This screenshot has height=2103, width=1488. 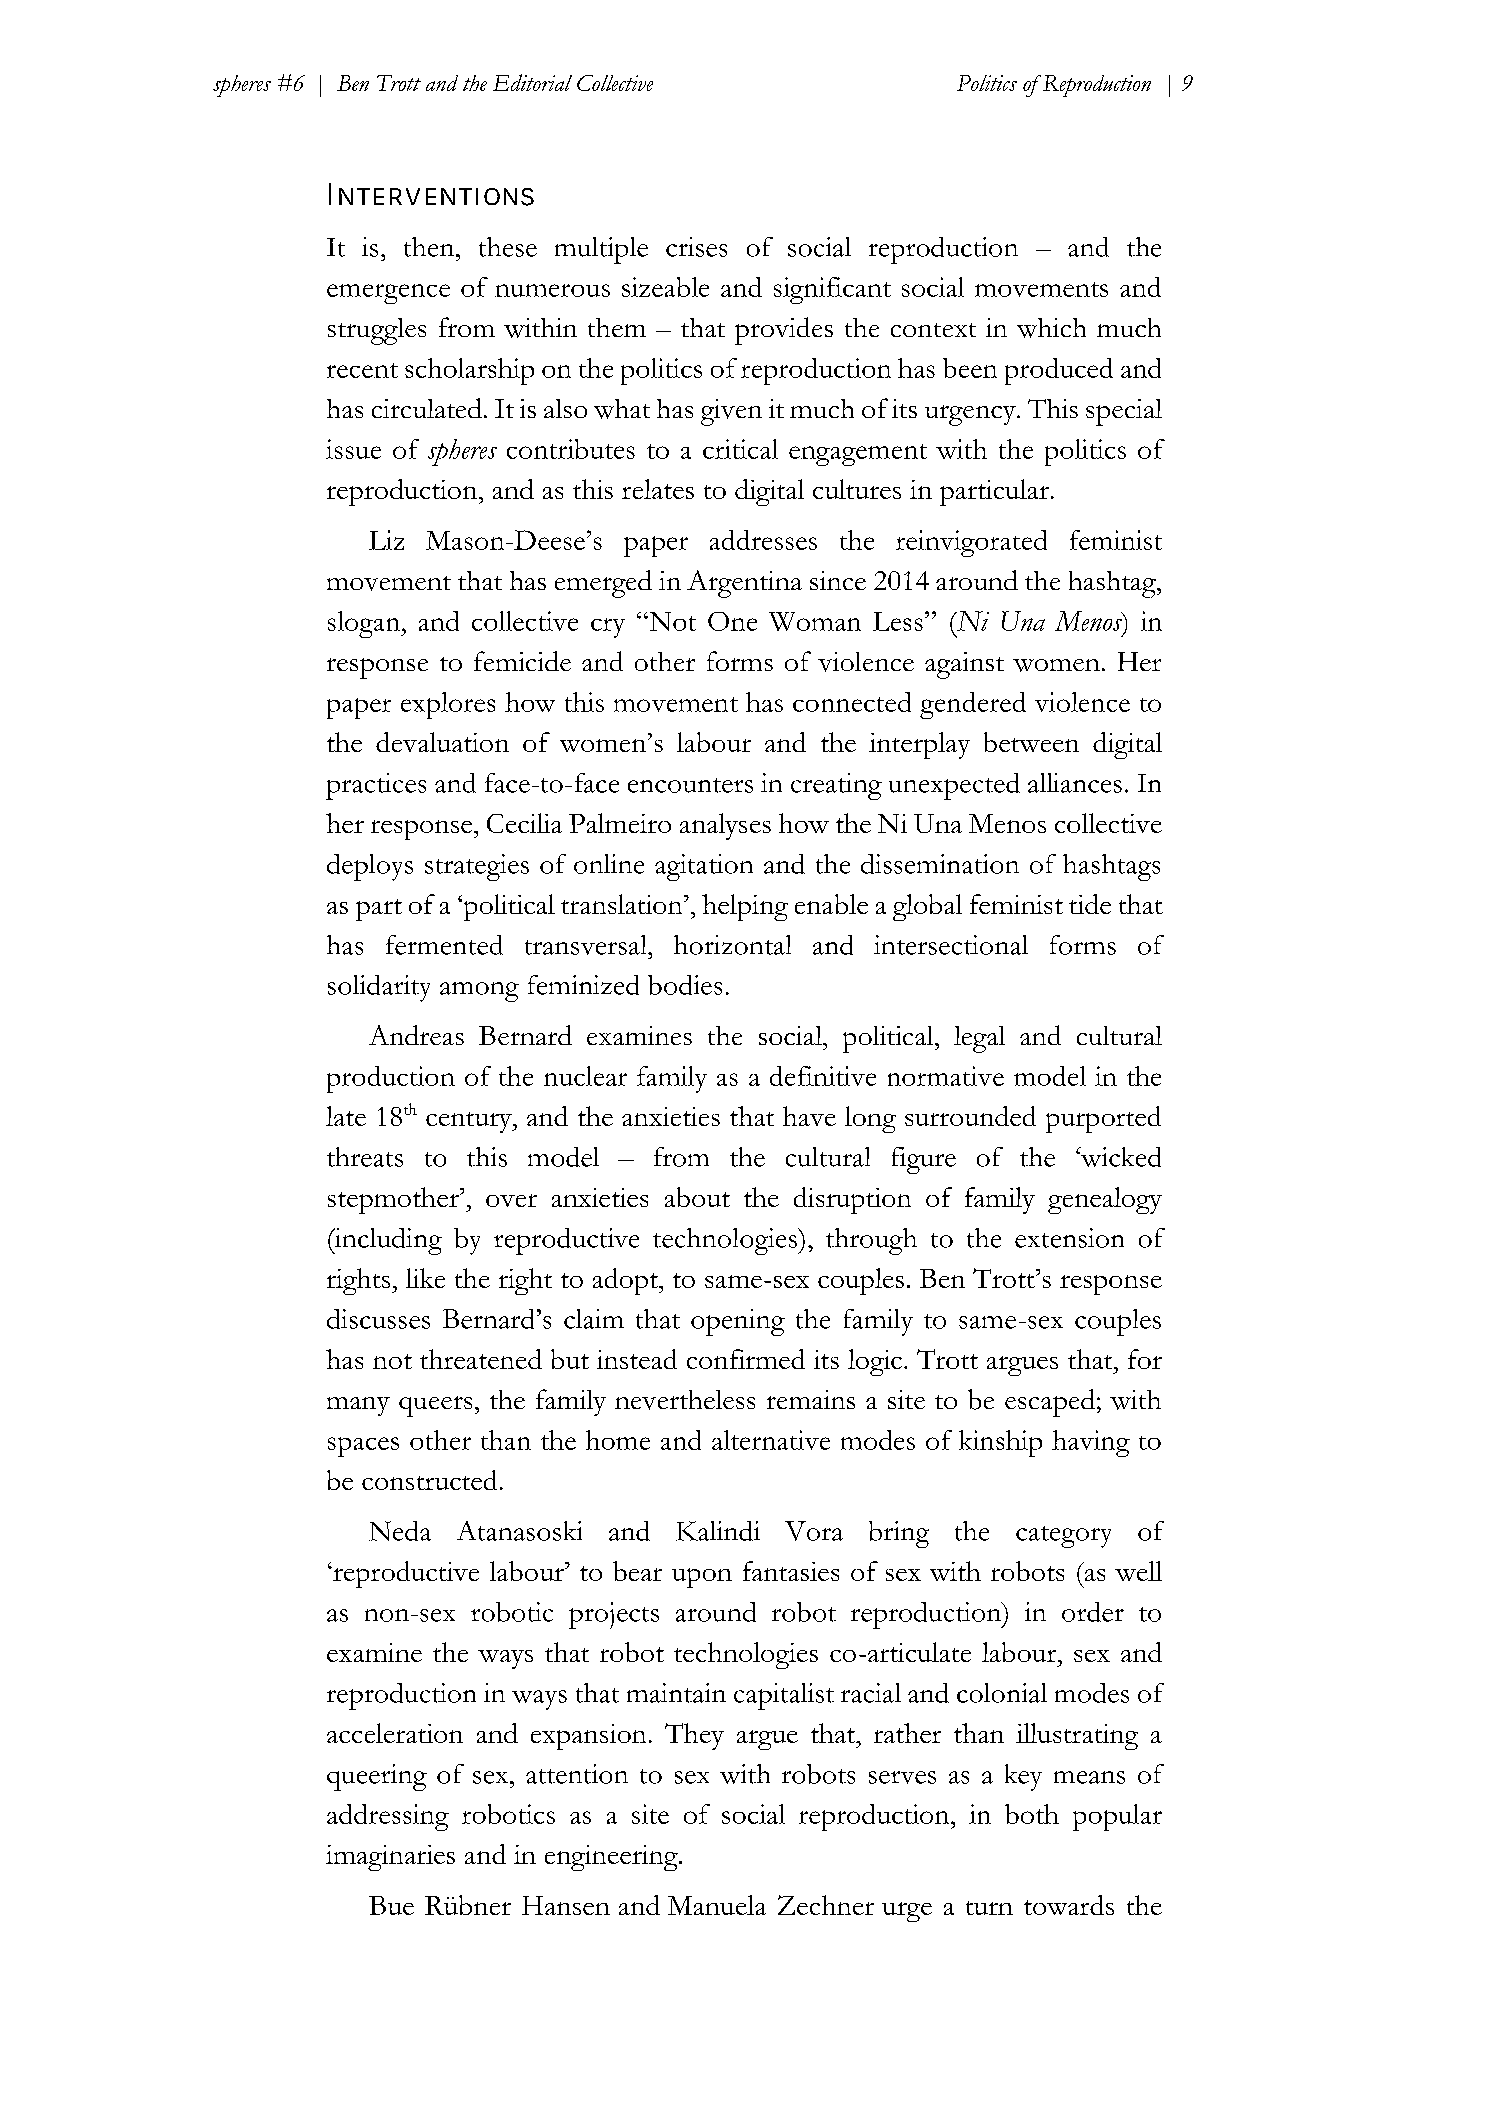 What do you see at coordinates (1051, 328) in the screenshot?
I see `which` at bounding box center [1051, 328].
